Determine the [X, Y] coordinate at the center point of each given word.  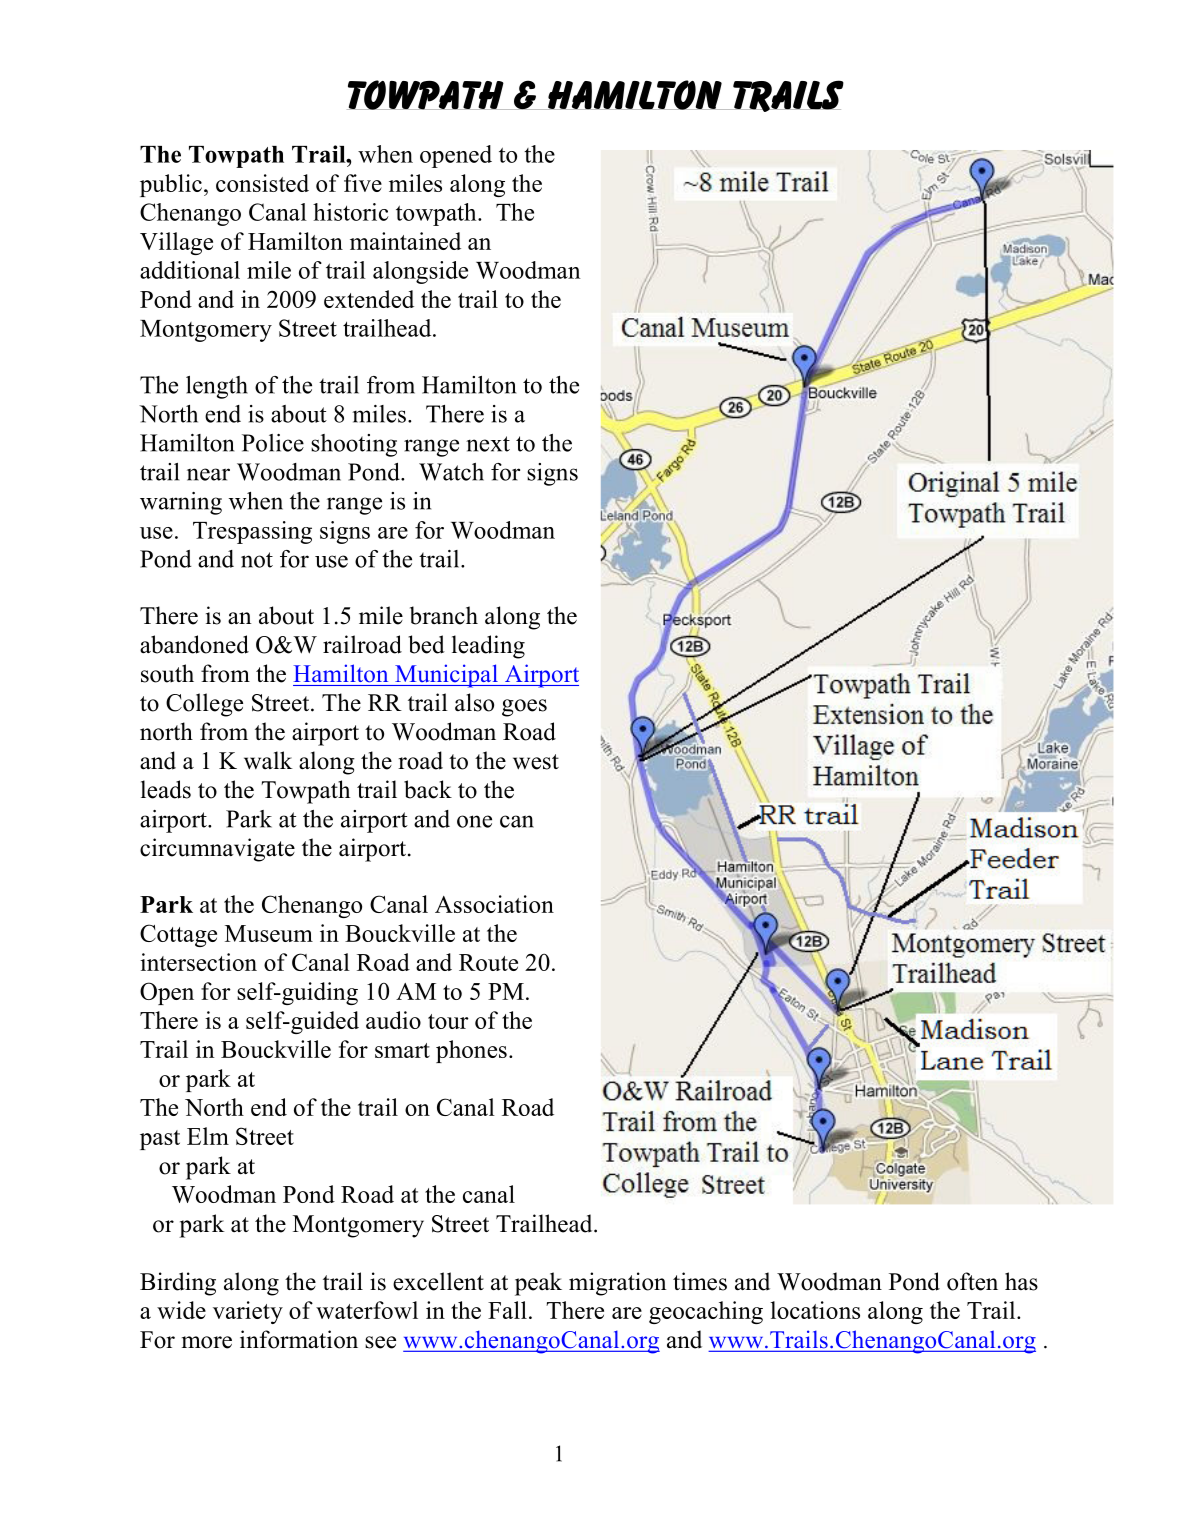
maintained [405, 241]
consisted [262, 183]
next [488, 444]
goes [524, 708]
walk [268, 760]
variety [248, 1312]
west [536, 762]
